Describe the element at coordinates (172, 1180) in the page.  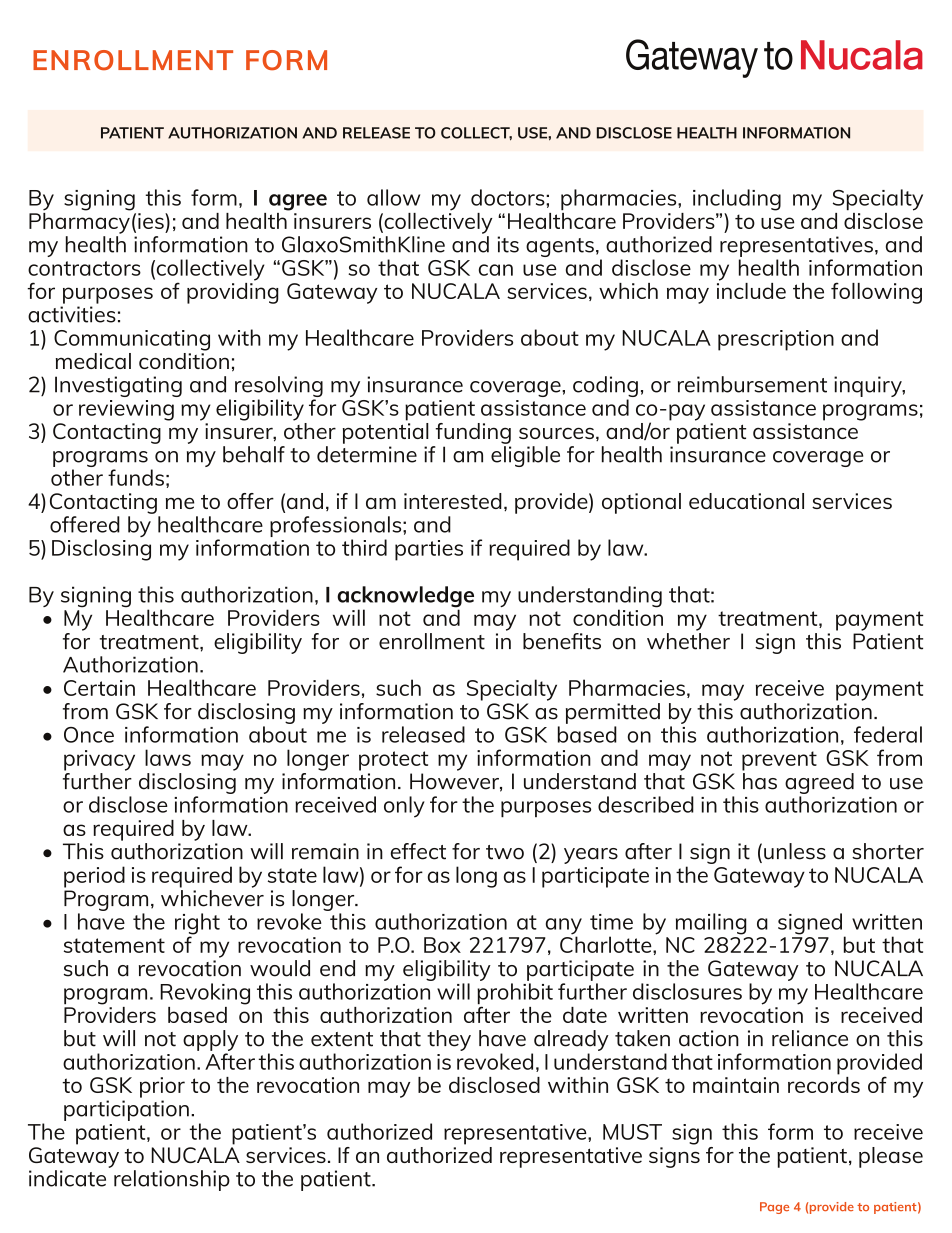
I see `relationship` at that location.
